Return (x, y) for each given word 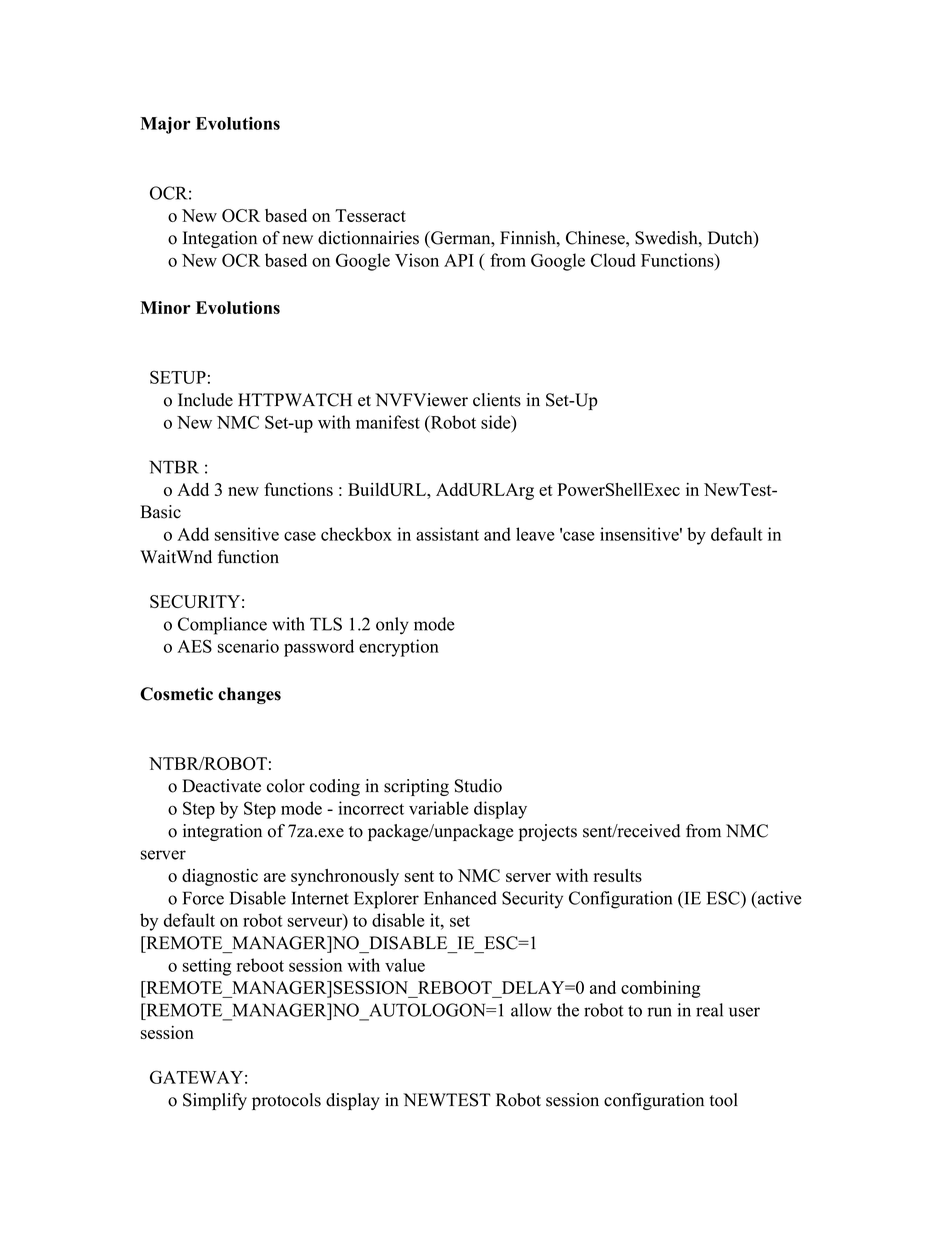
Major (165, 125)
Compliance (222, 626)
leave (535, 534)
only (392, 626)
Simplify (215, 1101)
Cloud (613, 260)
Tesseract (370, 215)
